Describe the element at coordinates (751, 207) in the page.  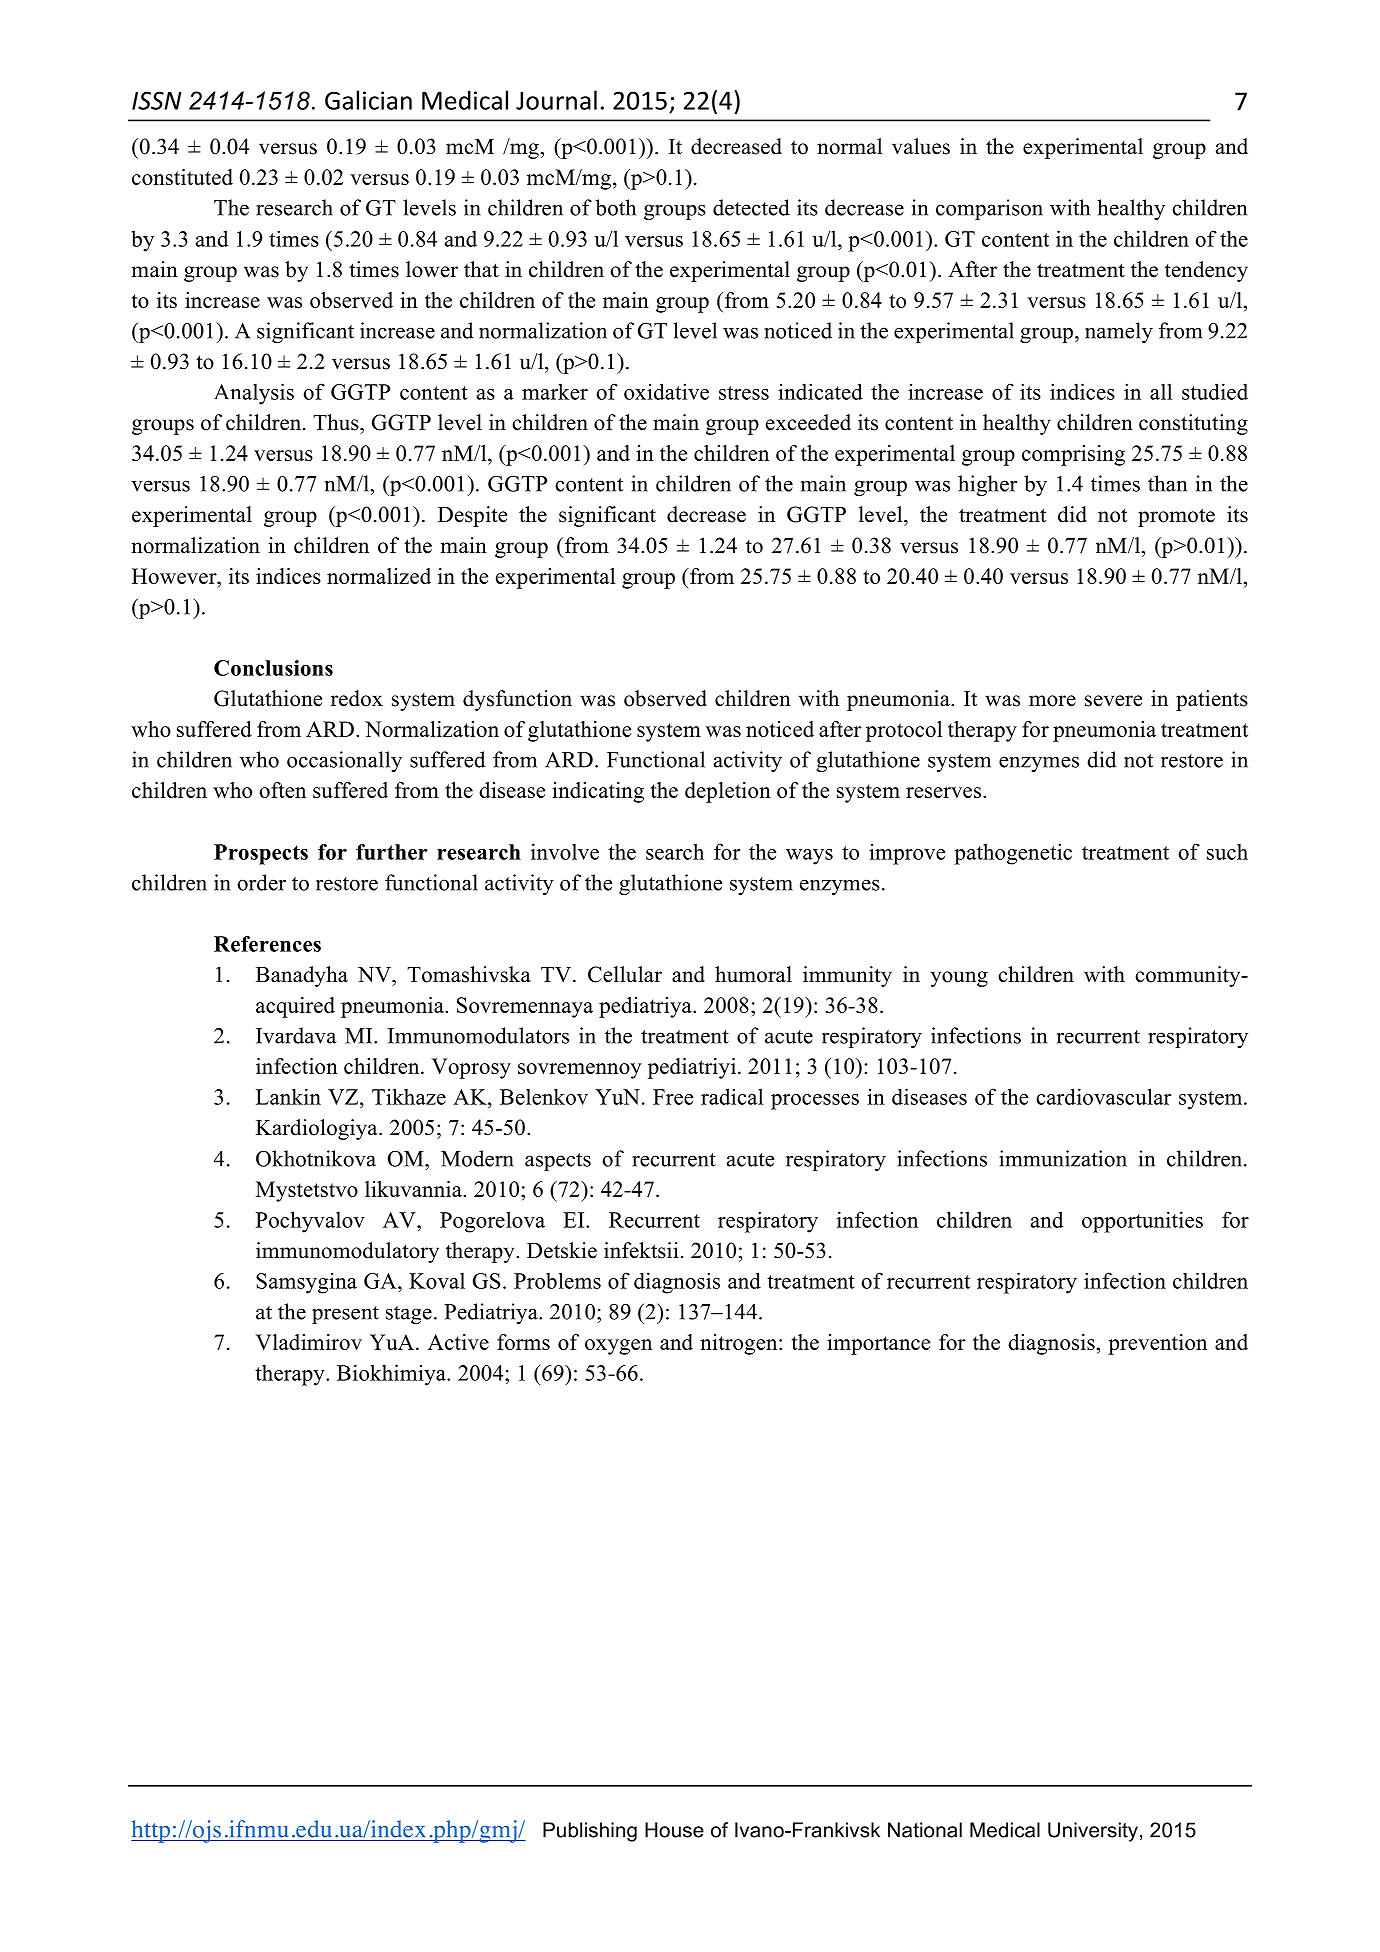
I see `detected` at that location.
